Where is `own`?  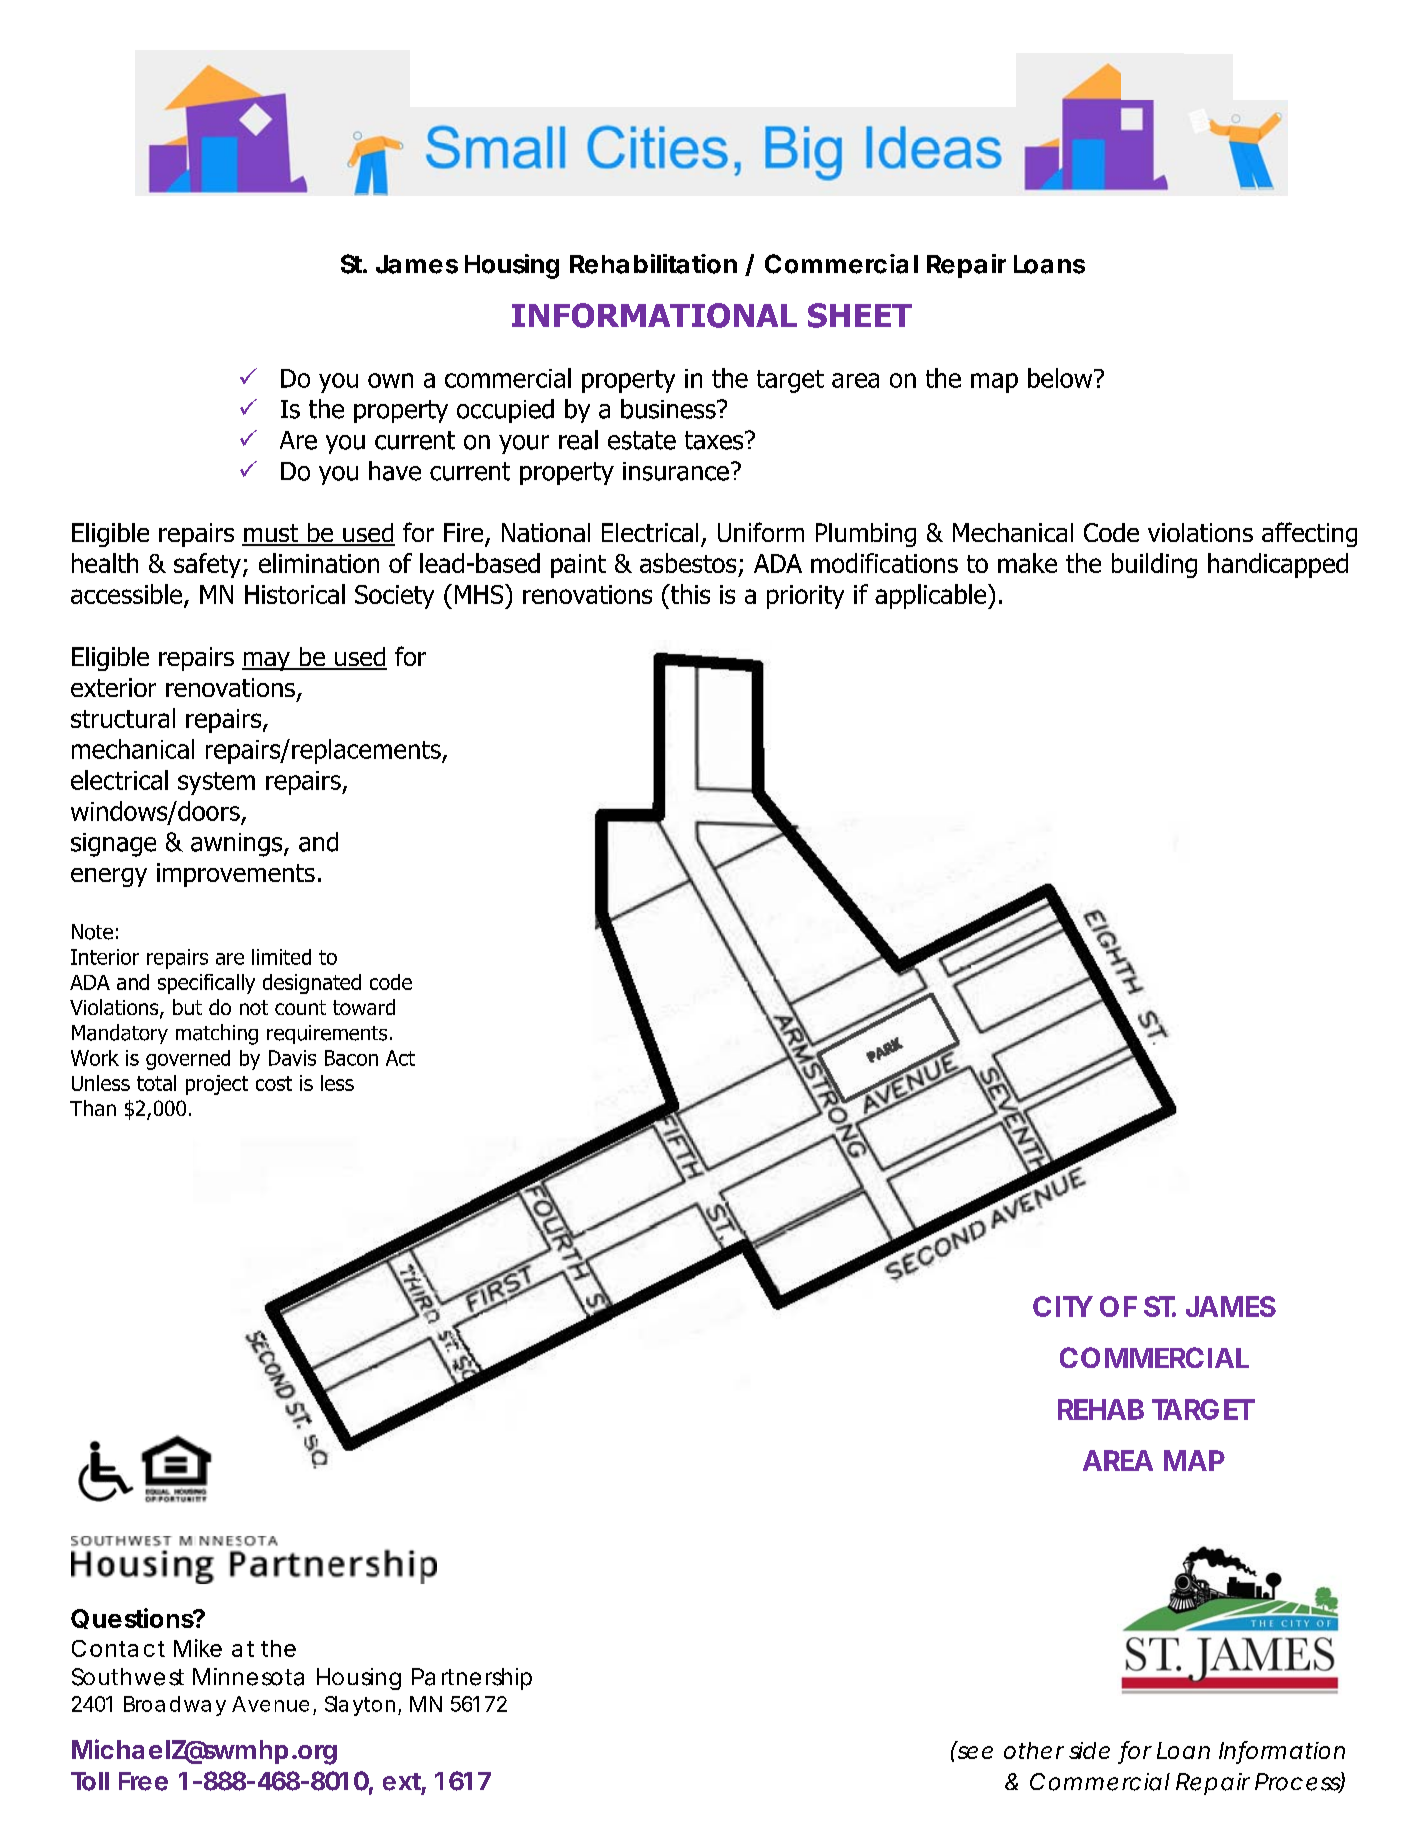 own is located at coordinates (390, 380).
